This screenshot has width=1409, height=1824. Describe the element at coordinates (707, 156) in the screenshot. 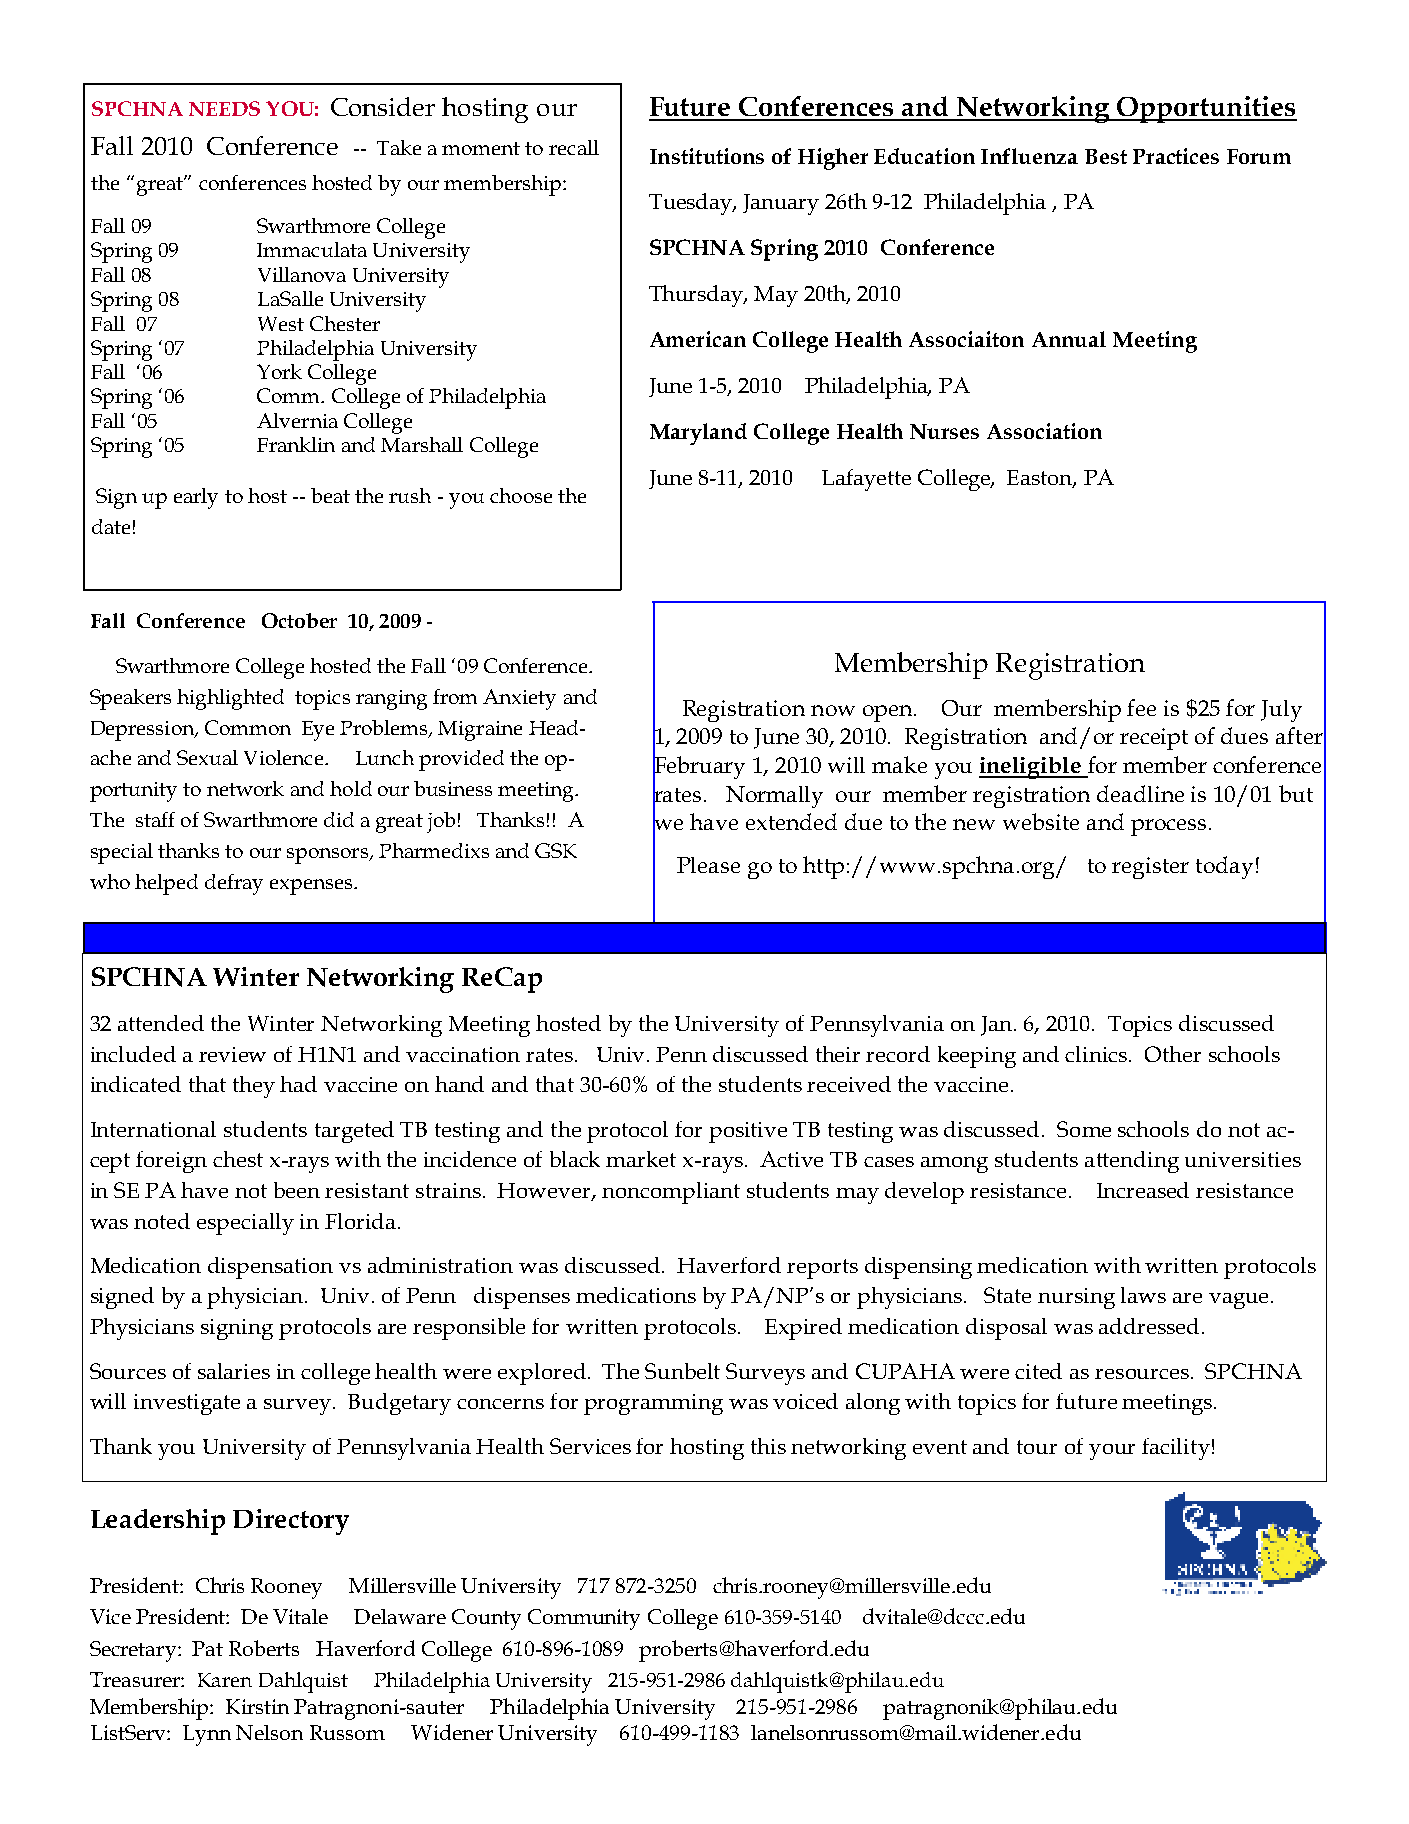

I see `Institutions` at that location.
